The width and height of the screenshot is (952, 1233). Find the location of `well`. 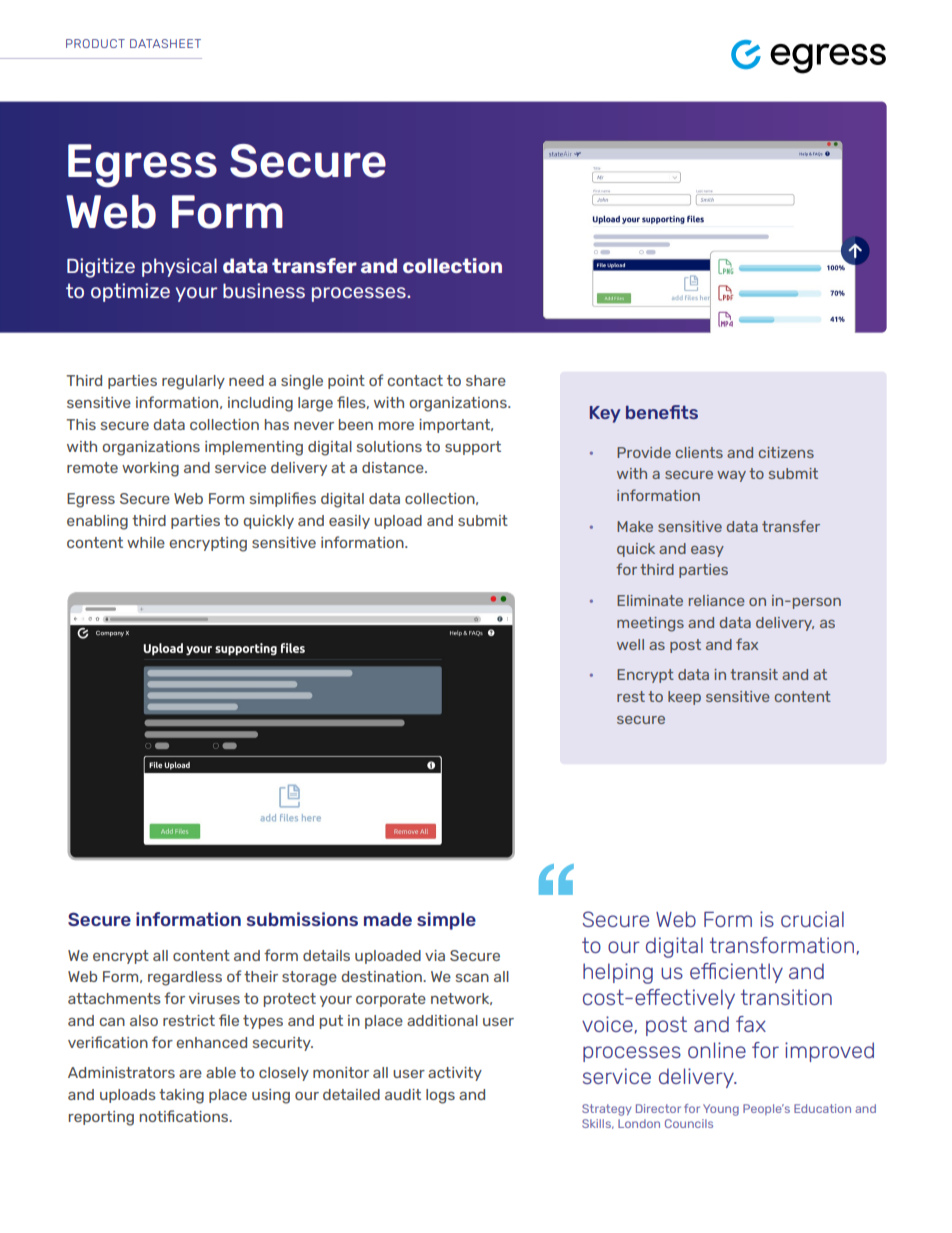

well is located at coordinates (630, 644).
